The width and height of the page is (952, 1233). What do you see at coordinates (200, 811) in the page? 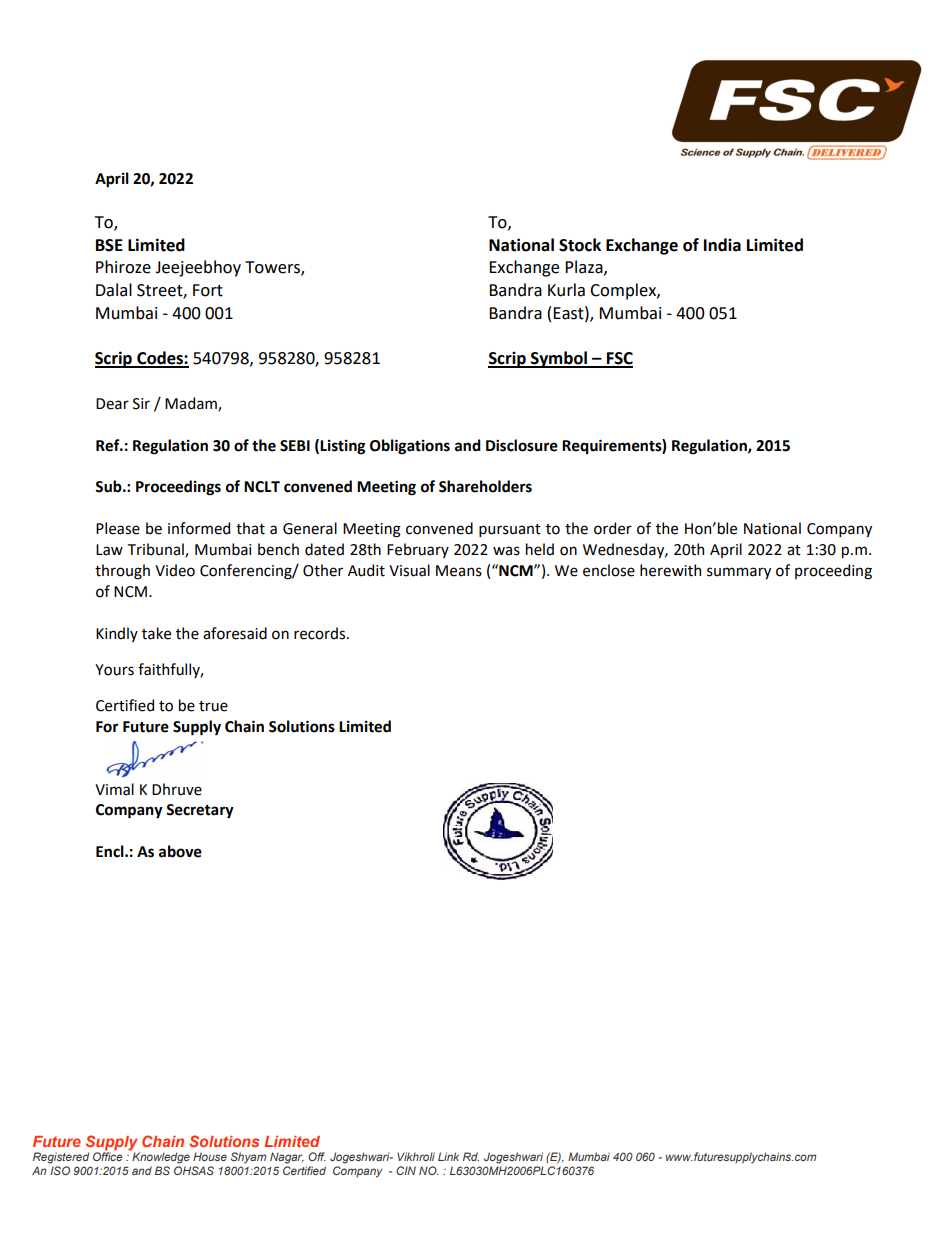
I see `Secretary` at bounding box center [200, 811].
